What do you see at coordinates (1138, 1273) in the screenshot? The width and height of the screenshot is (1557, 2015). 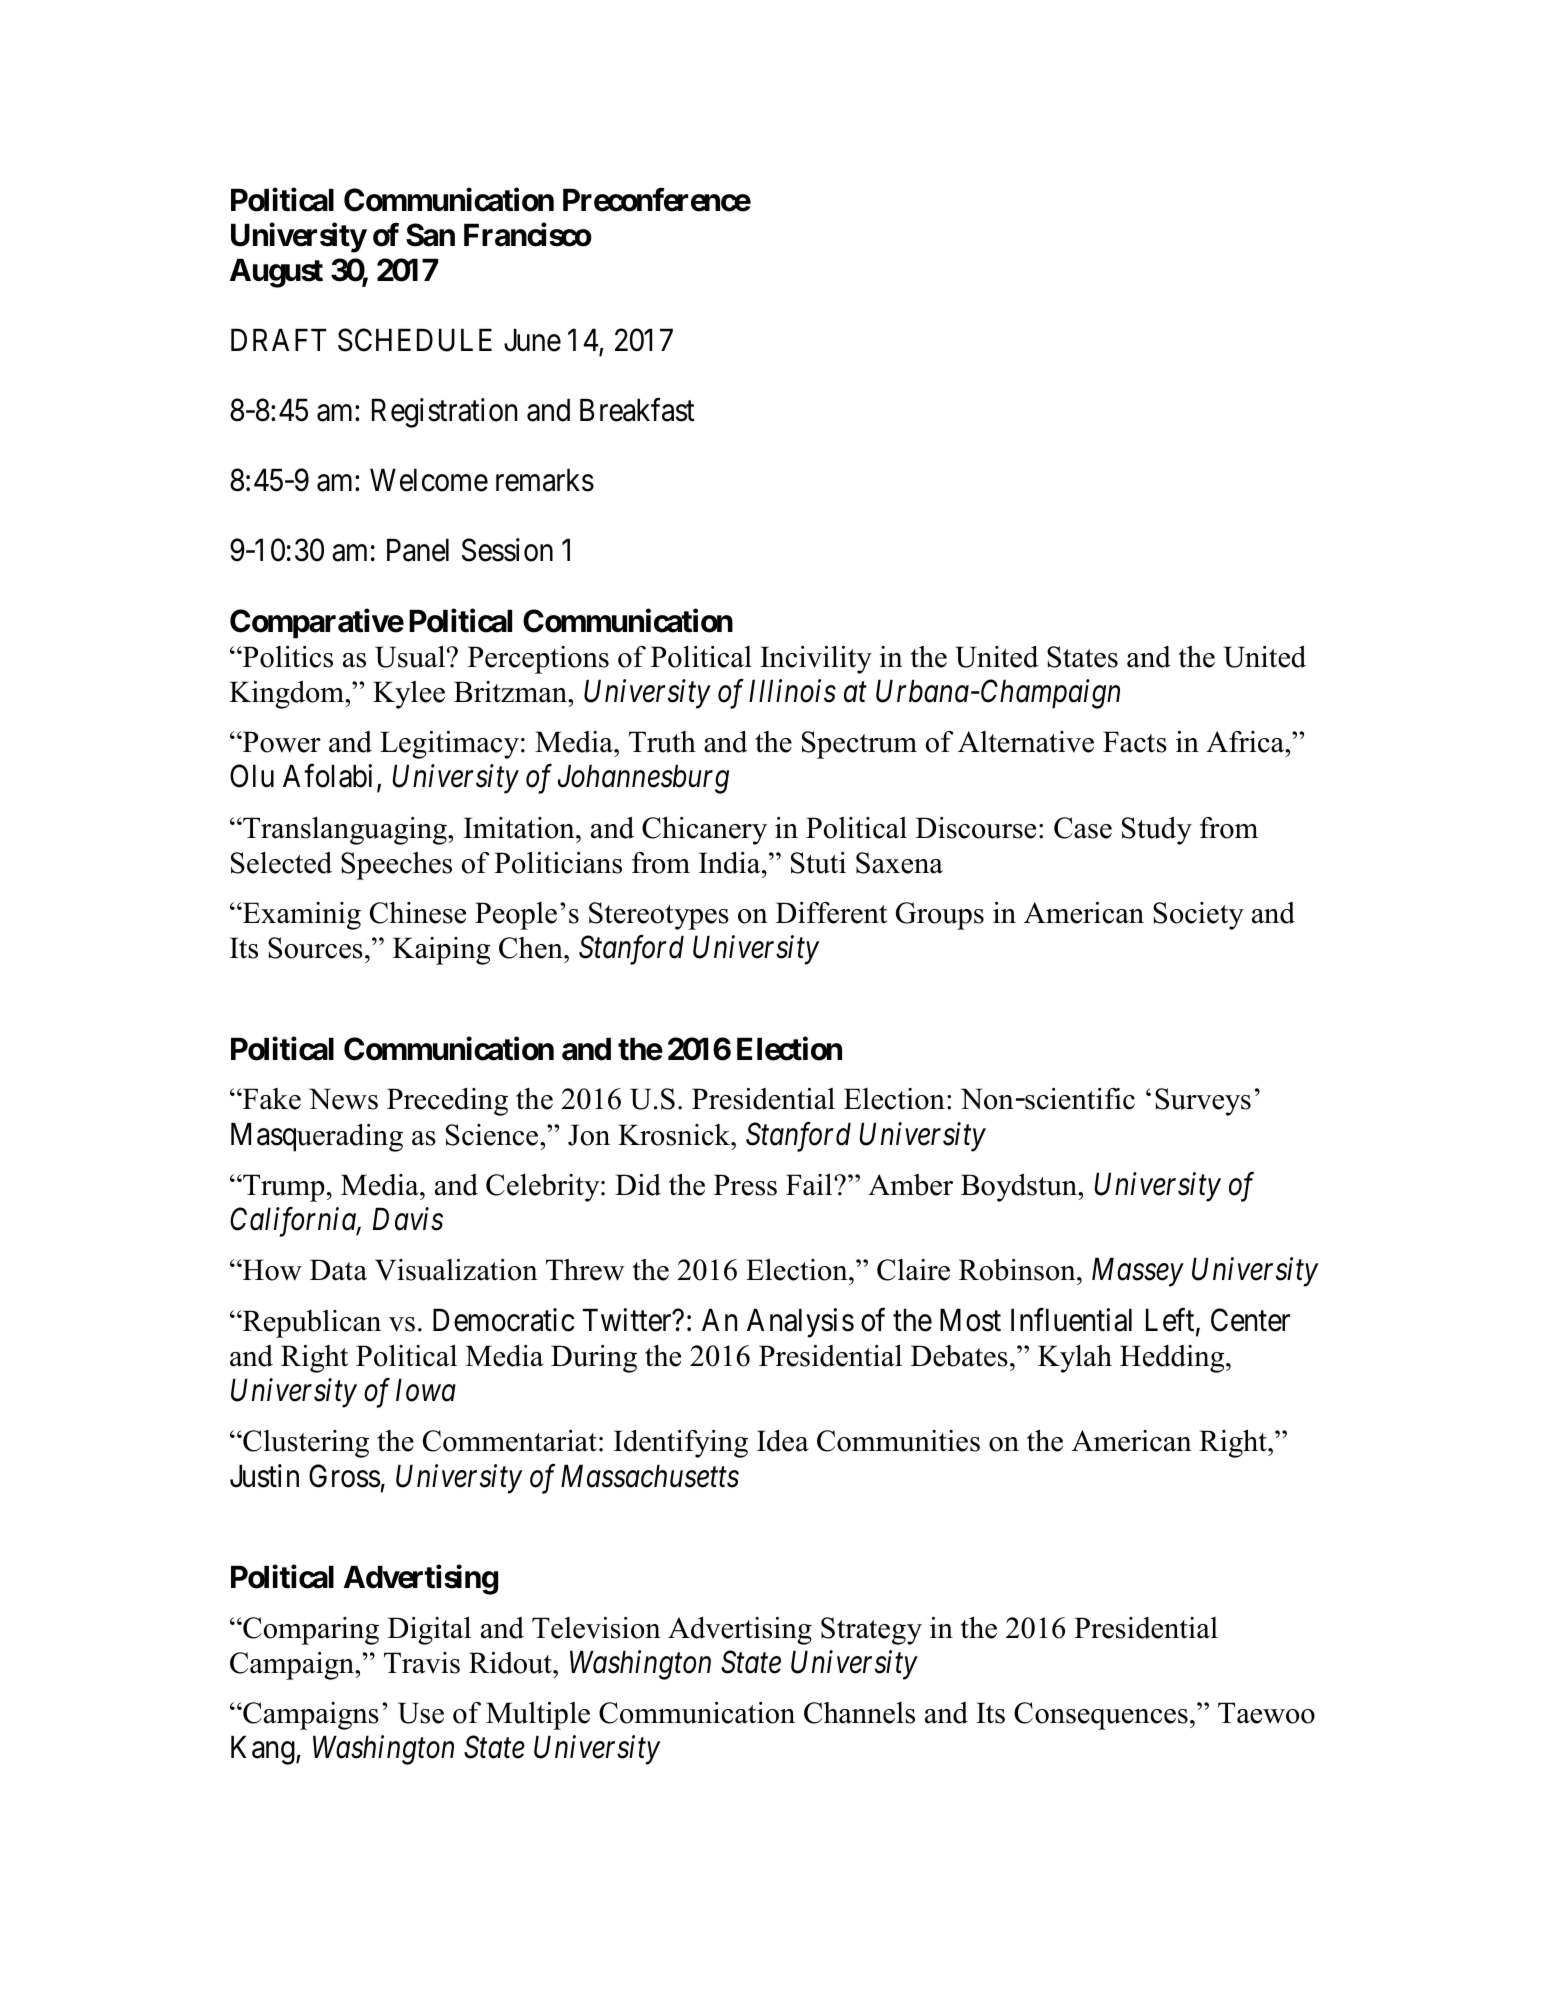 I see `Massey` at bounding box center [1138, 1273].
